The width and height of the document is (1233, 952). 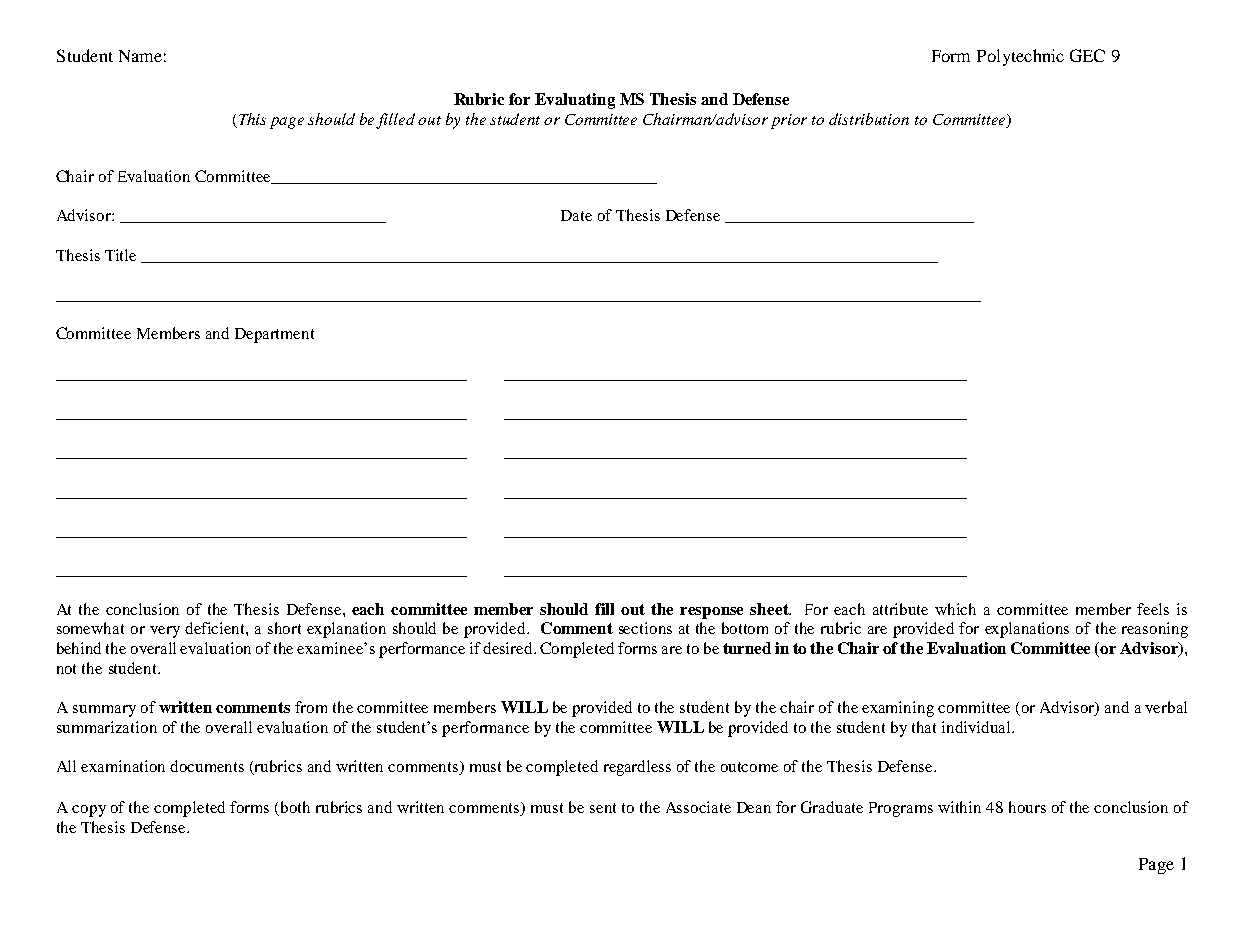 What do you see at coordinates (1020, 57) in the document?
I see `Polytechnic` at bounding box center [1020, 57].
